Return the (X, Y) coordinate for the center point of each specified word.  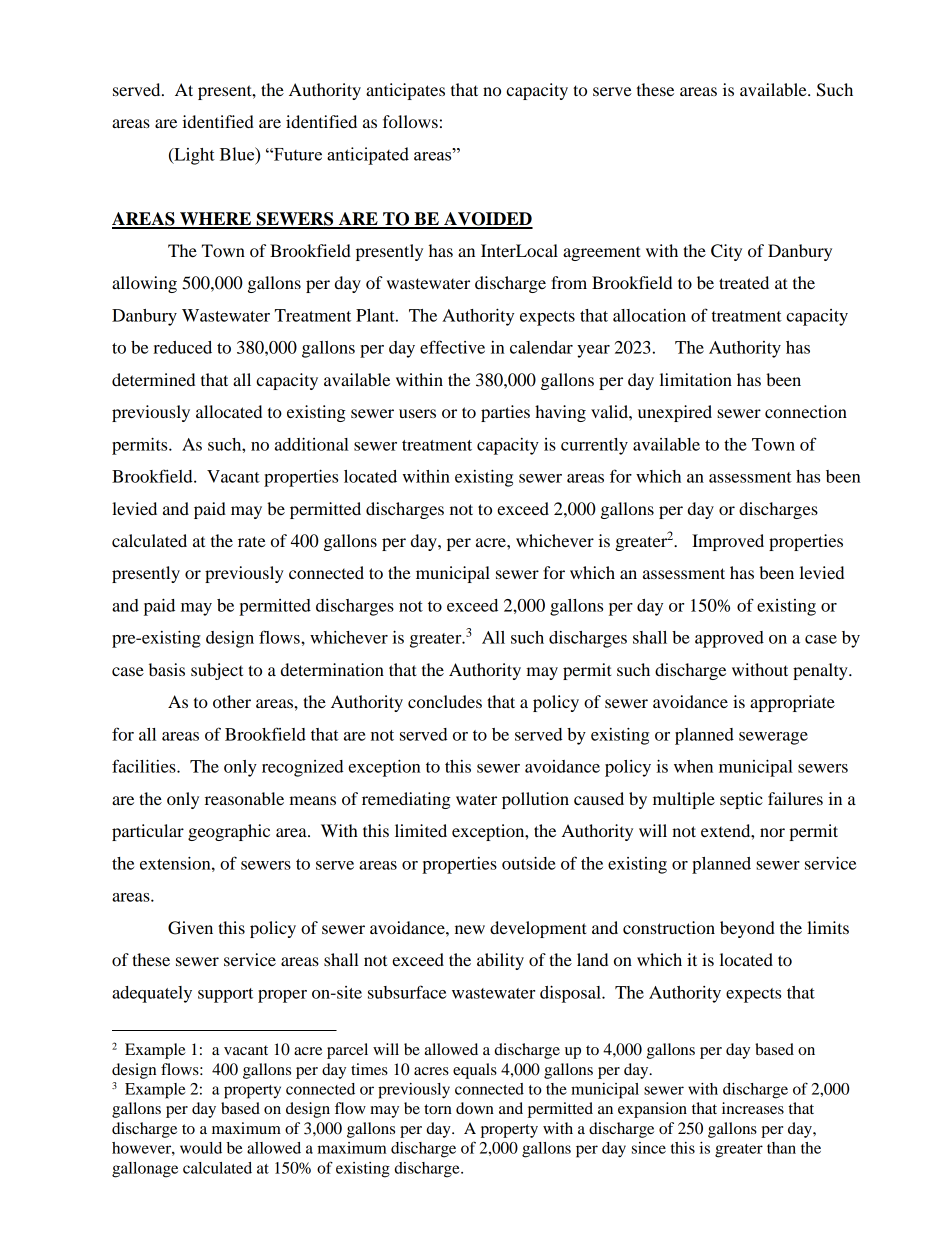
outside (529, 863)
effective (452, 347)
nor (772, 832)
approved (729, 639)
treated (744, 282)
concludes (445, 701)
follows (410, 121)
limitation (696, 379)
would (201, 1148)
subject (217, 671)
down (475, 1108)
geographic (229, 832)
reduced (182, 347)
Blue (238, 154)
